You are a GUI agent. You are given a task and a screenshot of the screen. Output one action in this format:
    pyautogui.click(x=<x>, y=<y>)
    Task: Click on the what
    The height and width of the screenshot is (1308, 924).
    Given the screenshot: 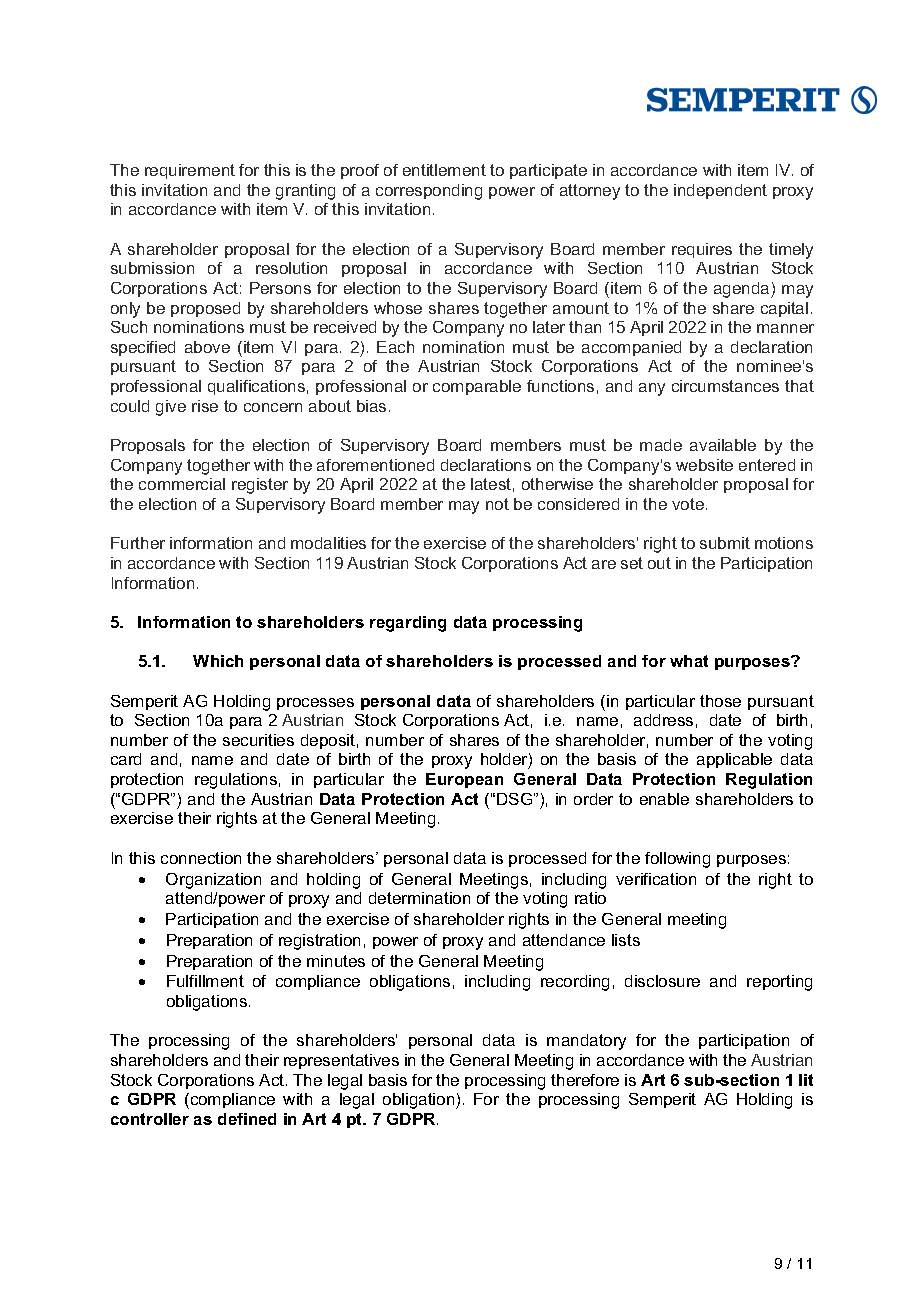 What is the action you would take?
    pyautogui.click(x=689, y=661)
